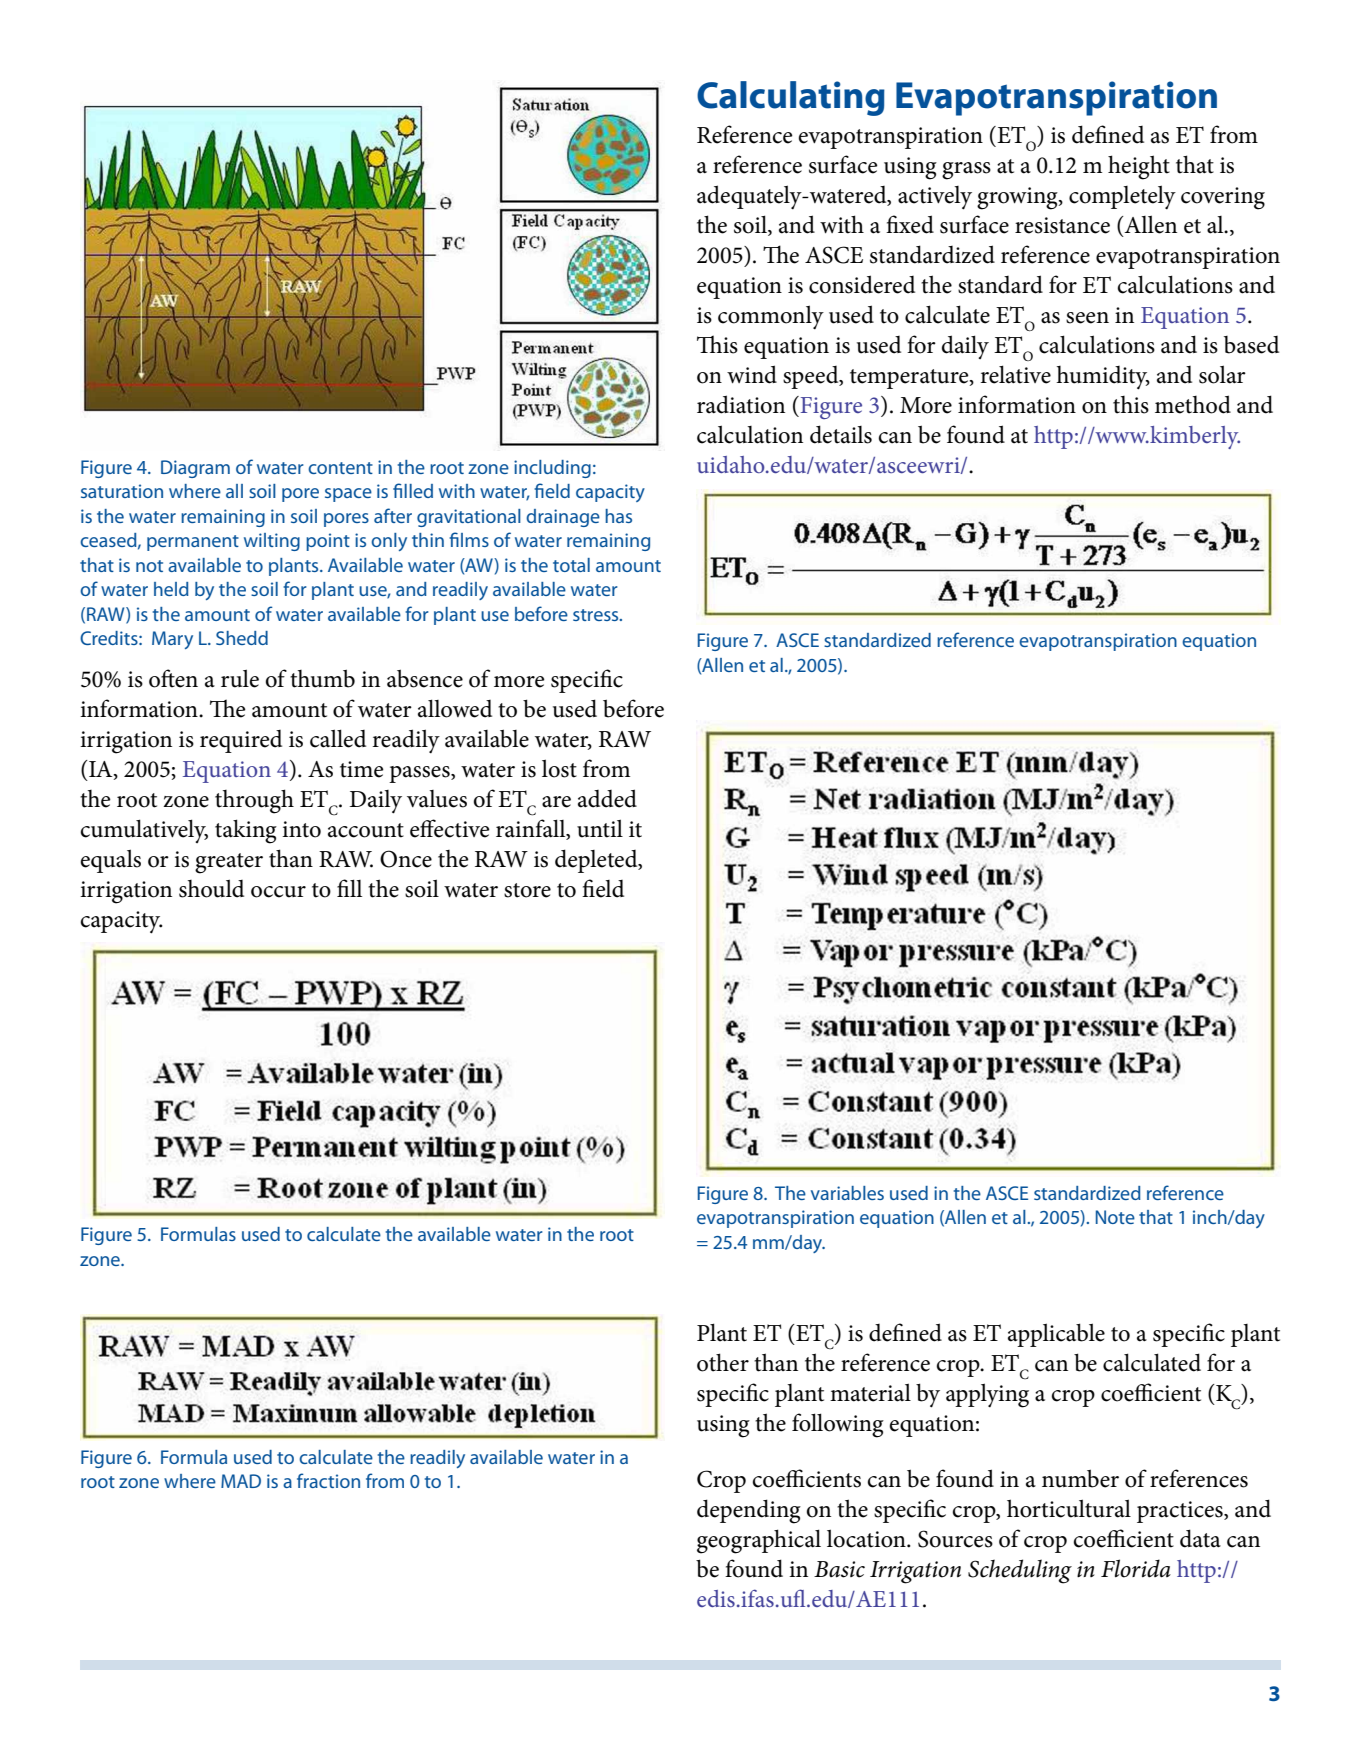 This screenshot has width=1361, height=1761. I want to click on taking, so click(246, 831).
